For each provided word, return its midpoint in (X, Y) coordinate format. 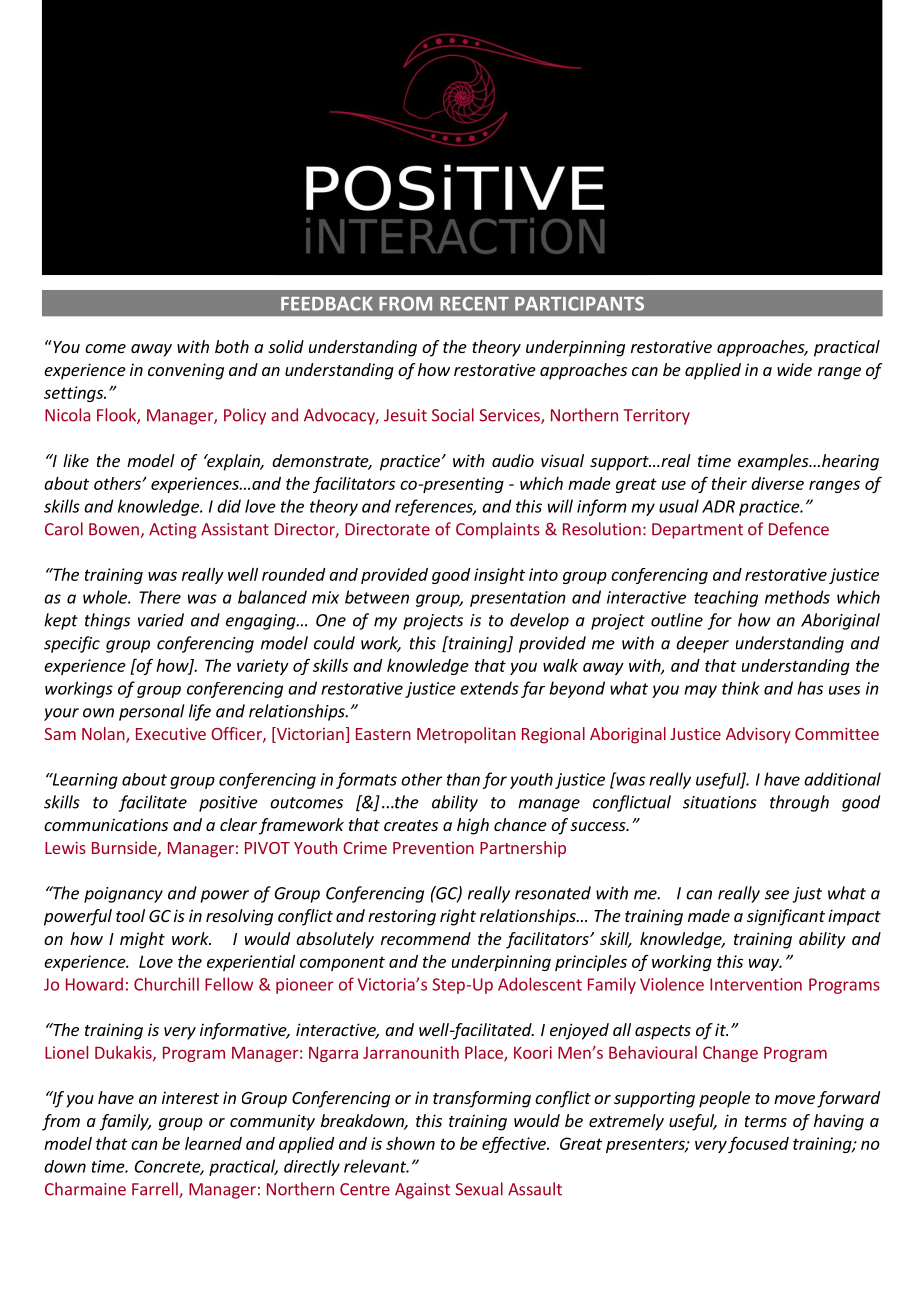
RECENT (474, 303)
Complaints (498, 530)
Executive (171, 734)
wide (794, 369)
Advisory (758, 735)
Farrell (156, 1190)
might (142, 940)
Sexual (479, 1189)
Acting (172, 531)
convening (186, 371)
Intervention (756, 984)
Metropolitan (466, 735)
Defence (799, 529)
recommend (426, 938)
